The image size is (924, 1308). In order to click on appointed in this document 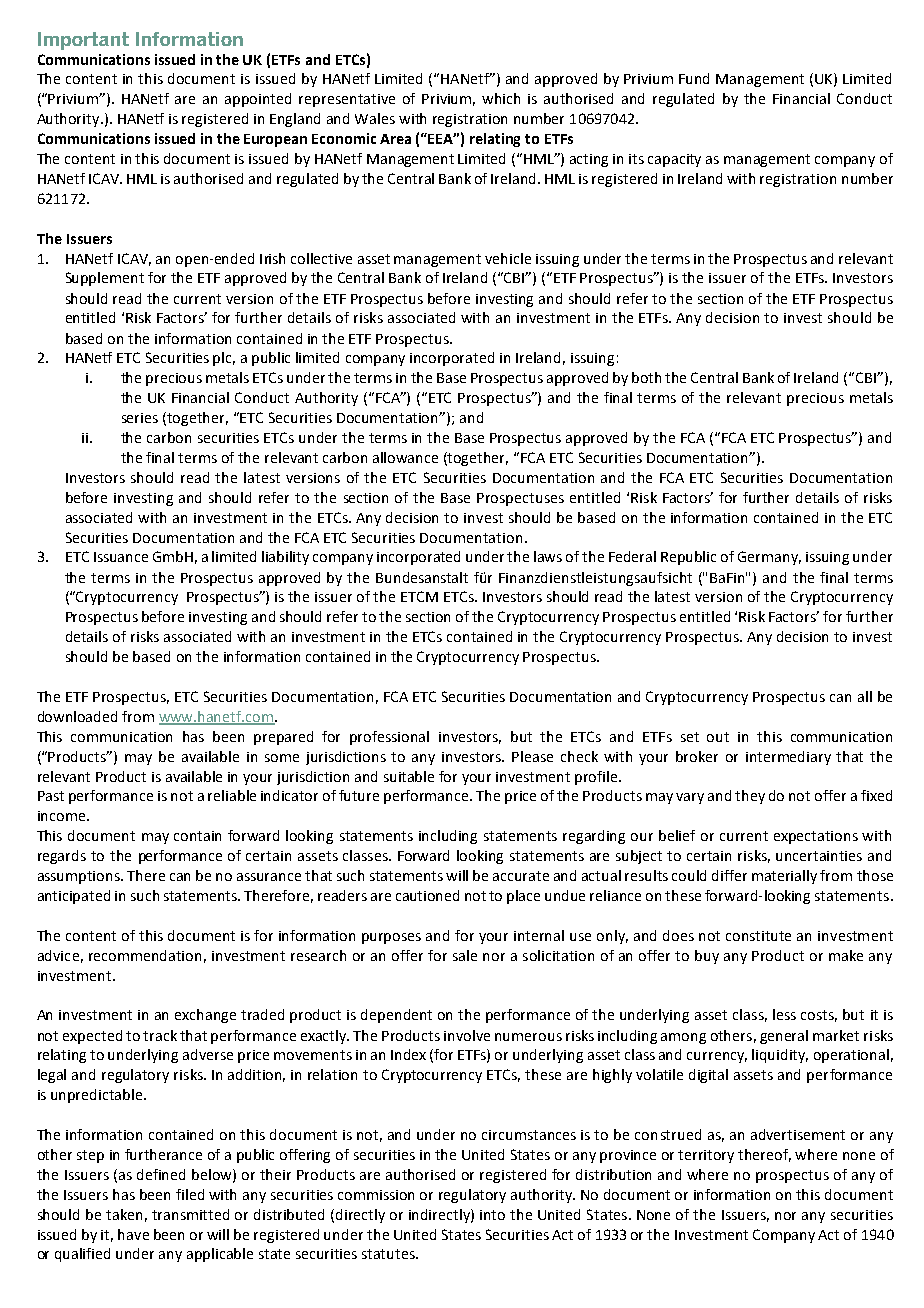, I will do `click(258, 100)`.
